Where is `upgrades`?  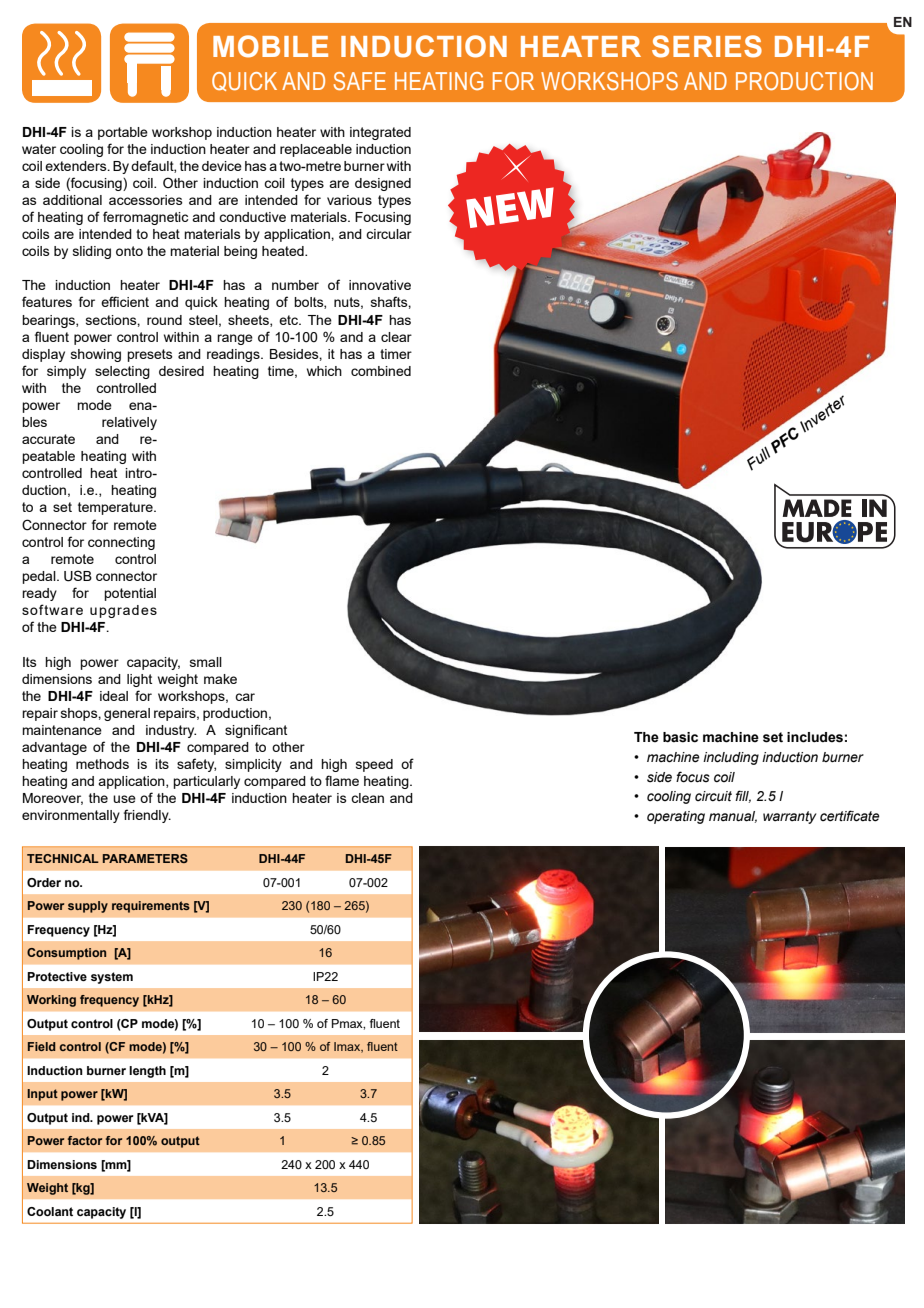
upgrades is located at coordinates (123, 611).
